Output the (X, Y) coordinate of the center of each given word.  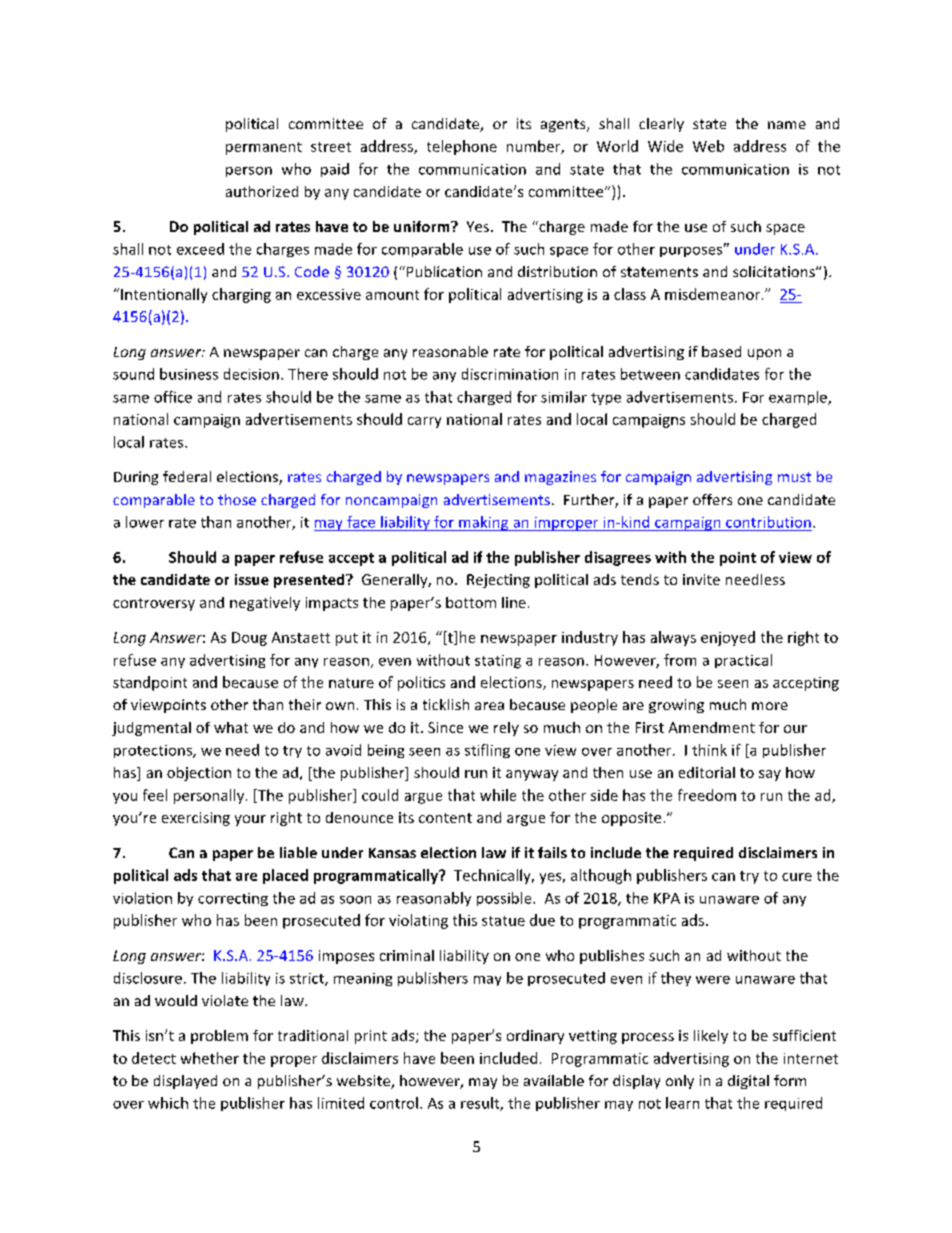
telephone (462, 147)
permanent (264, 148)
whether (210, 1058)
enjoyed (728, 638)
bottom (471, 602)
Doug (249, 639)
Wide (665, 146)
